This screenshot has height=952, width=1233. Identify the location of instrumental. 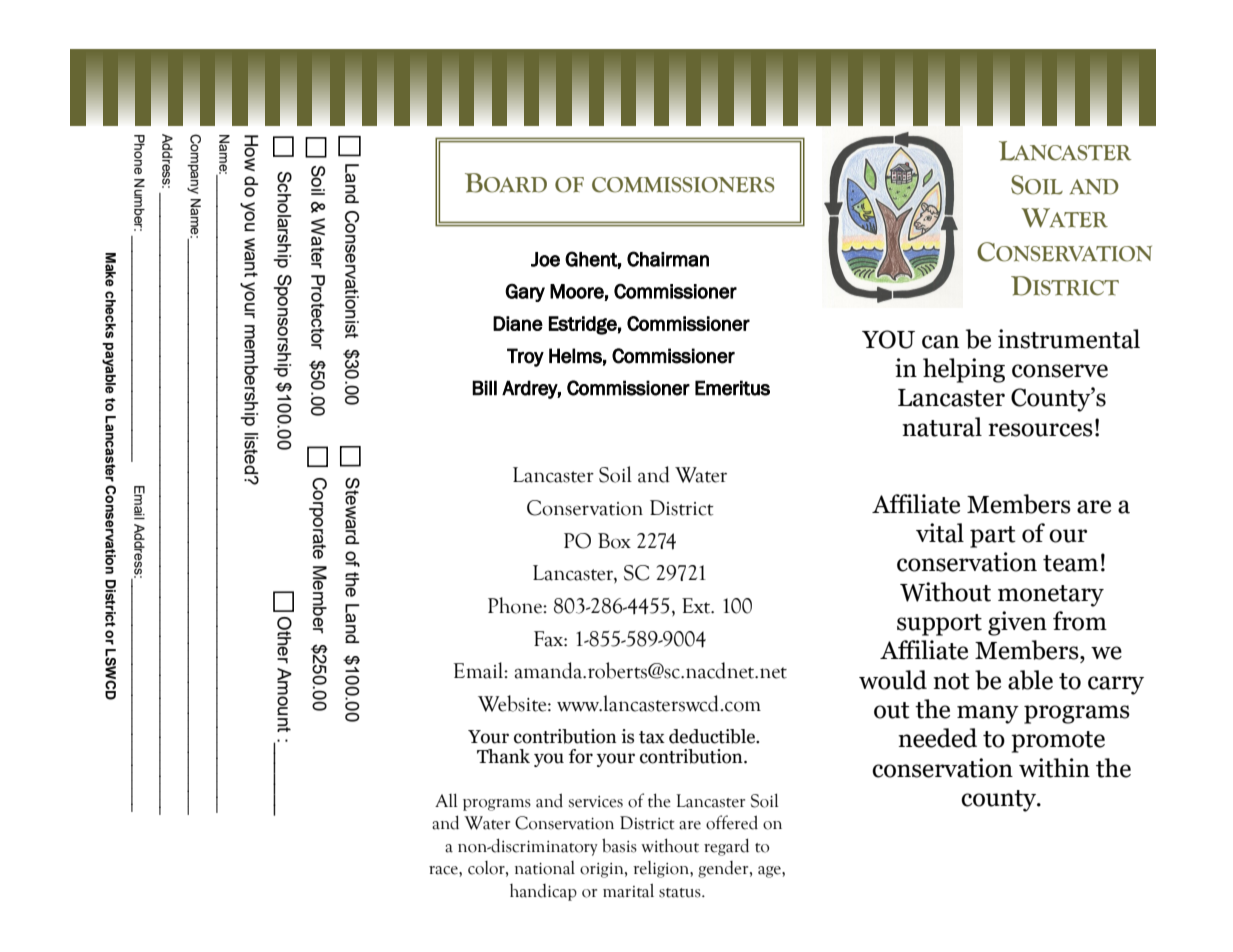
(1069, 339).
